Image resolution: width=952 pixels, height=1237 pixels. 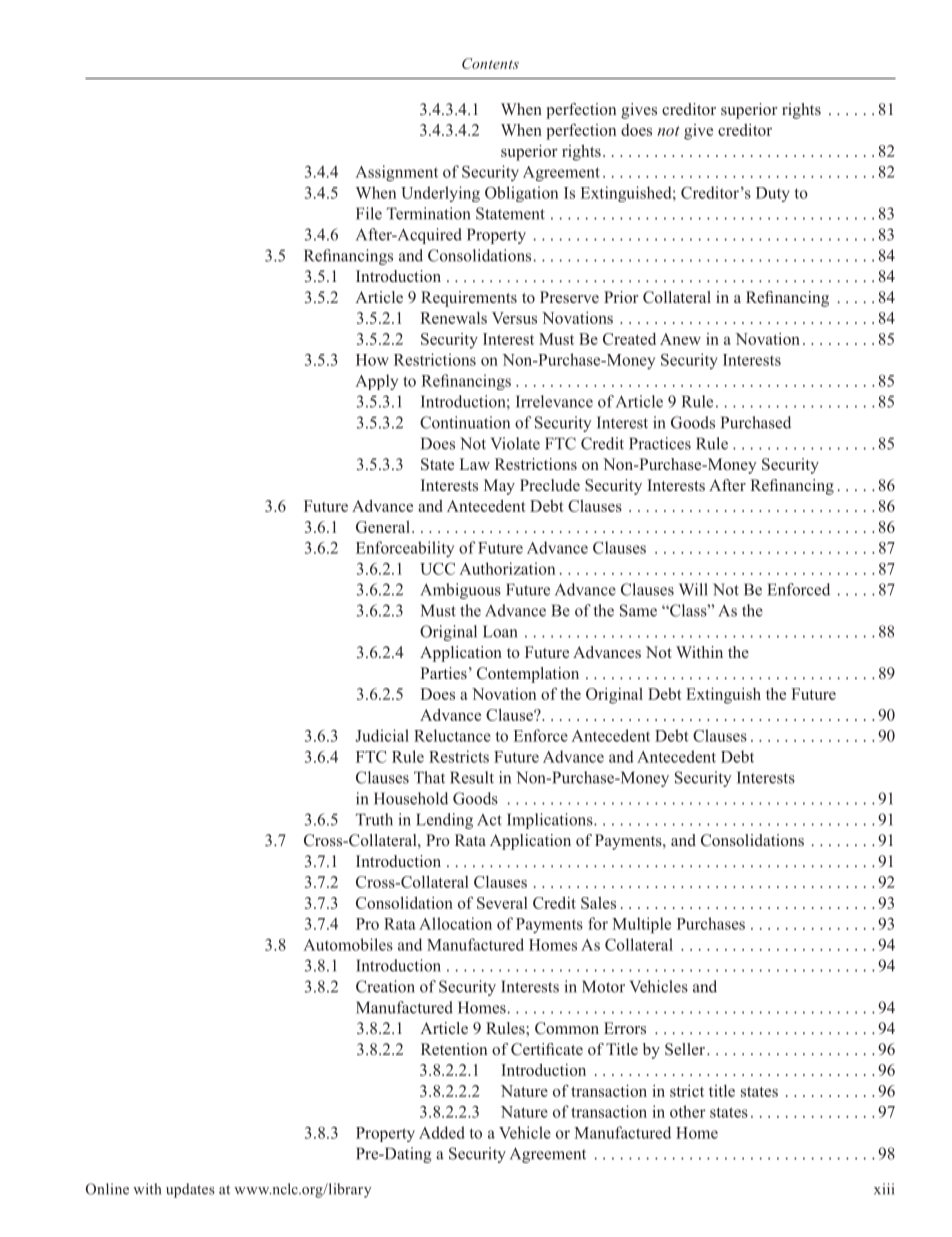 What do you see at coordinates (190, 1190) in the screenshot?
I see `updates` at bounding box center [190, 1190].
